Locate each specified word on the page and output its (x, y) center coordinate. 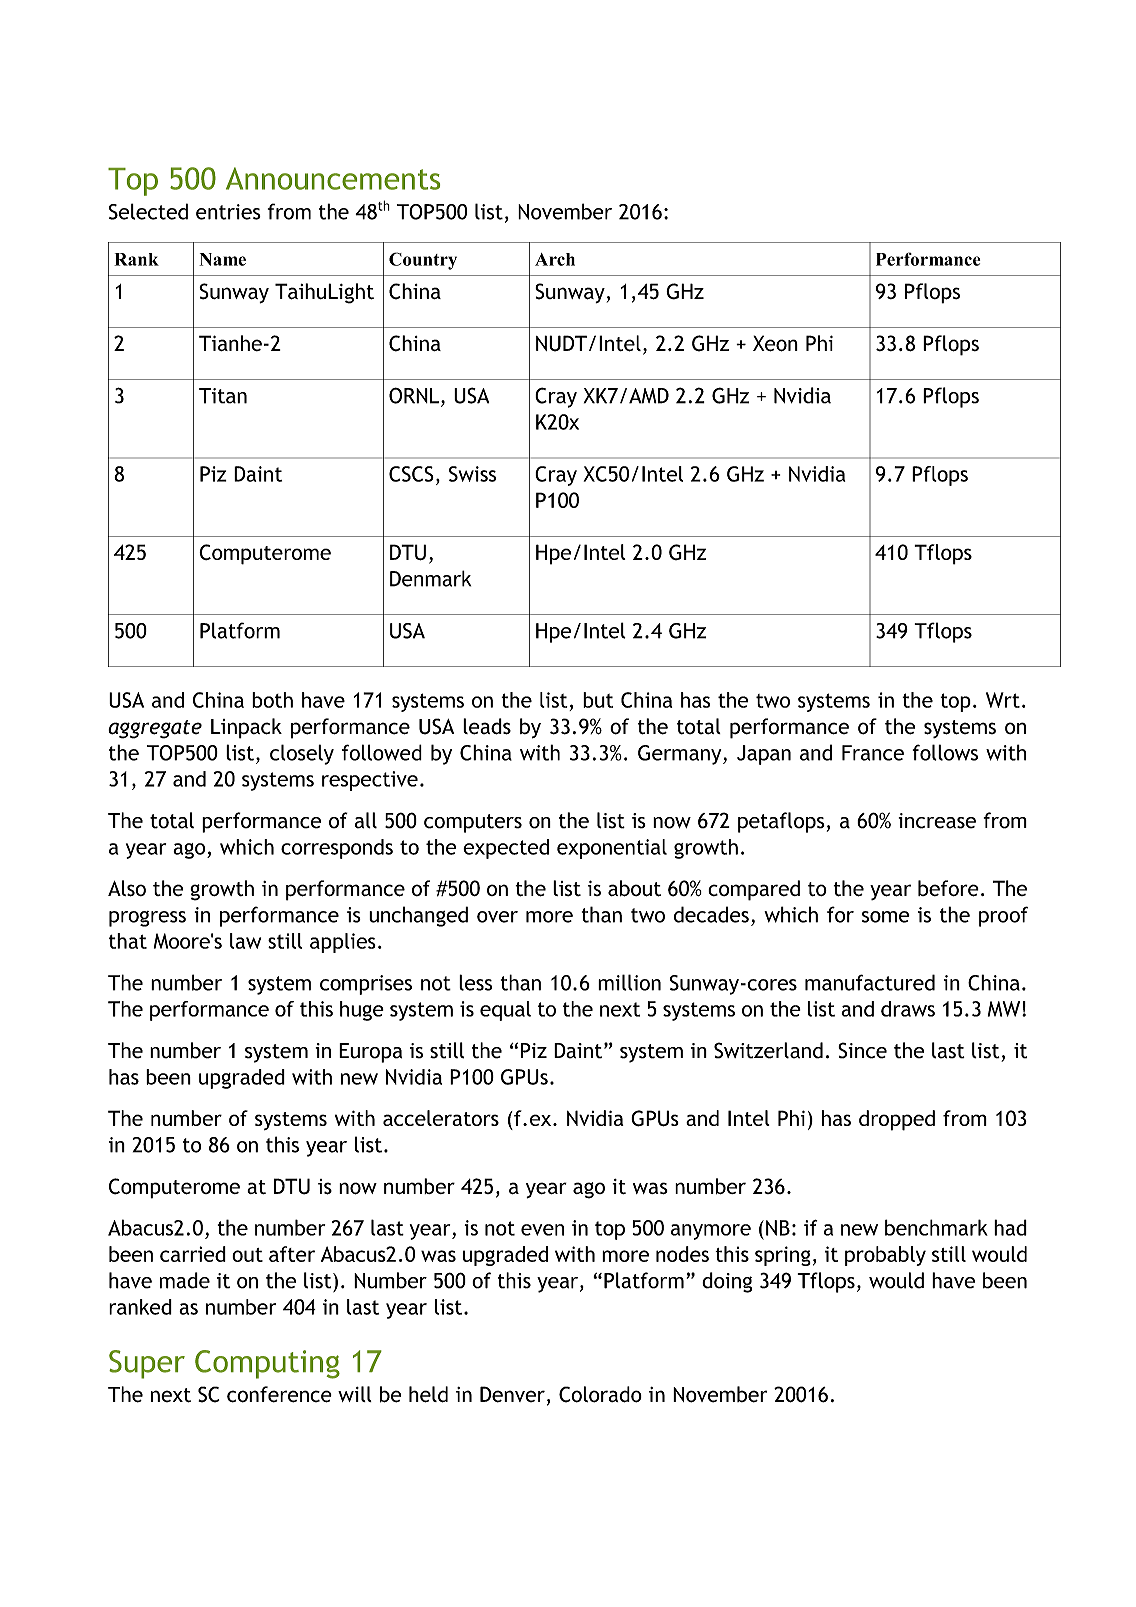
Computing (267, 1364)
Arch (555, 259)
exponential (612, 849)
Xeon (775, 343)
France (873, 753)
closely (302, 754)
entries (228, 212)
